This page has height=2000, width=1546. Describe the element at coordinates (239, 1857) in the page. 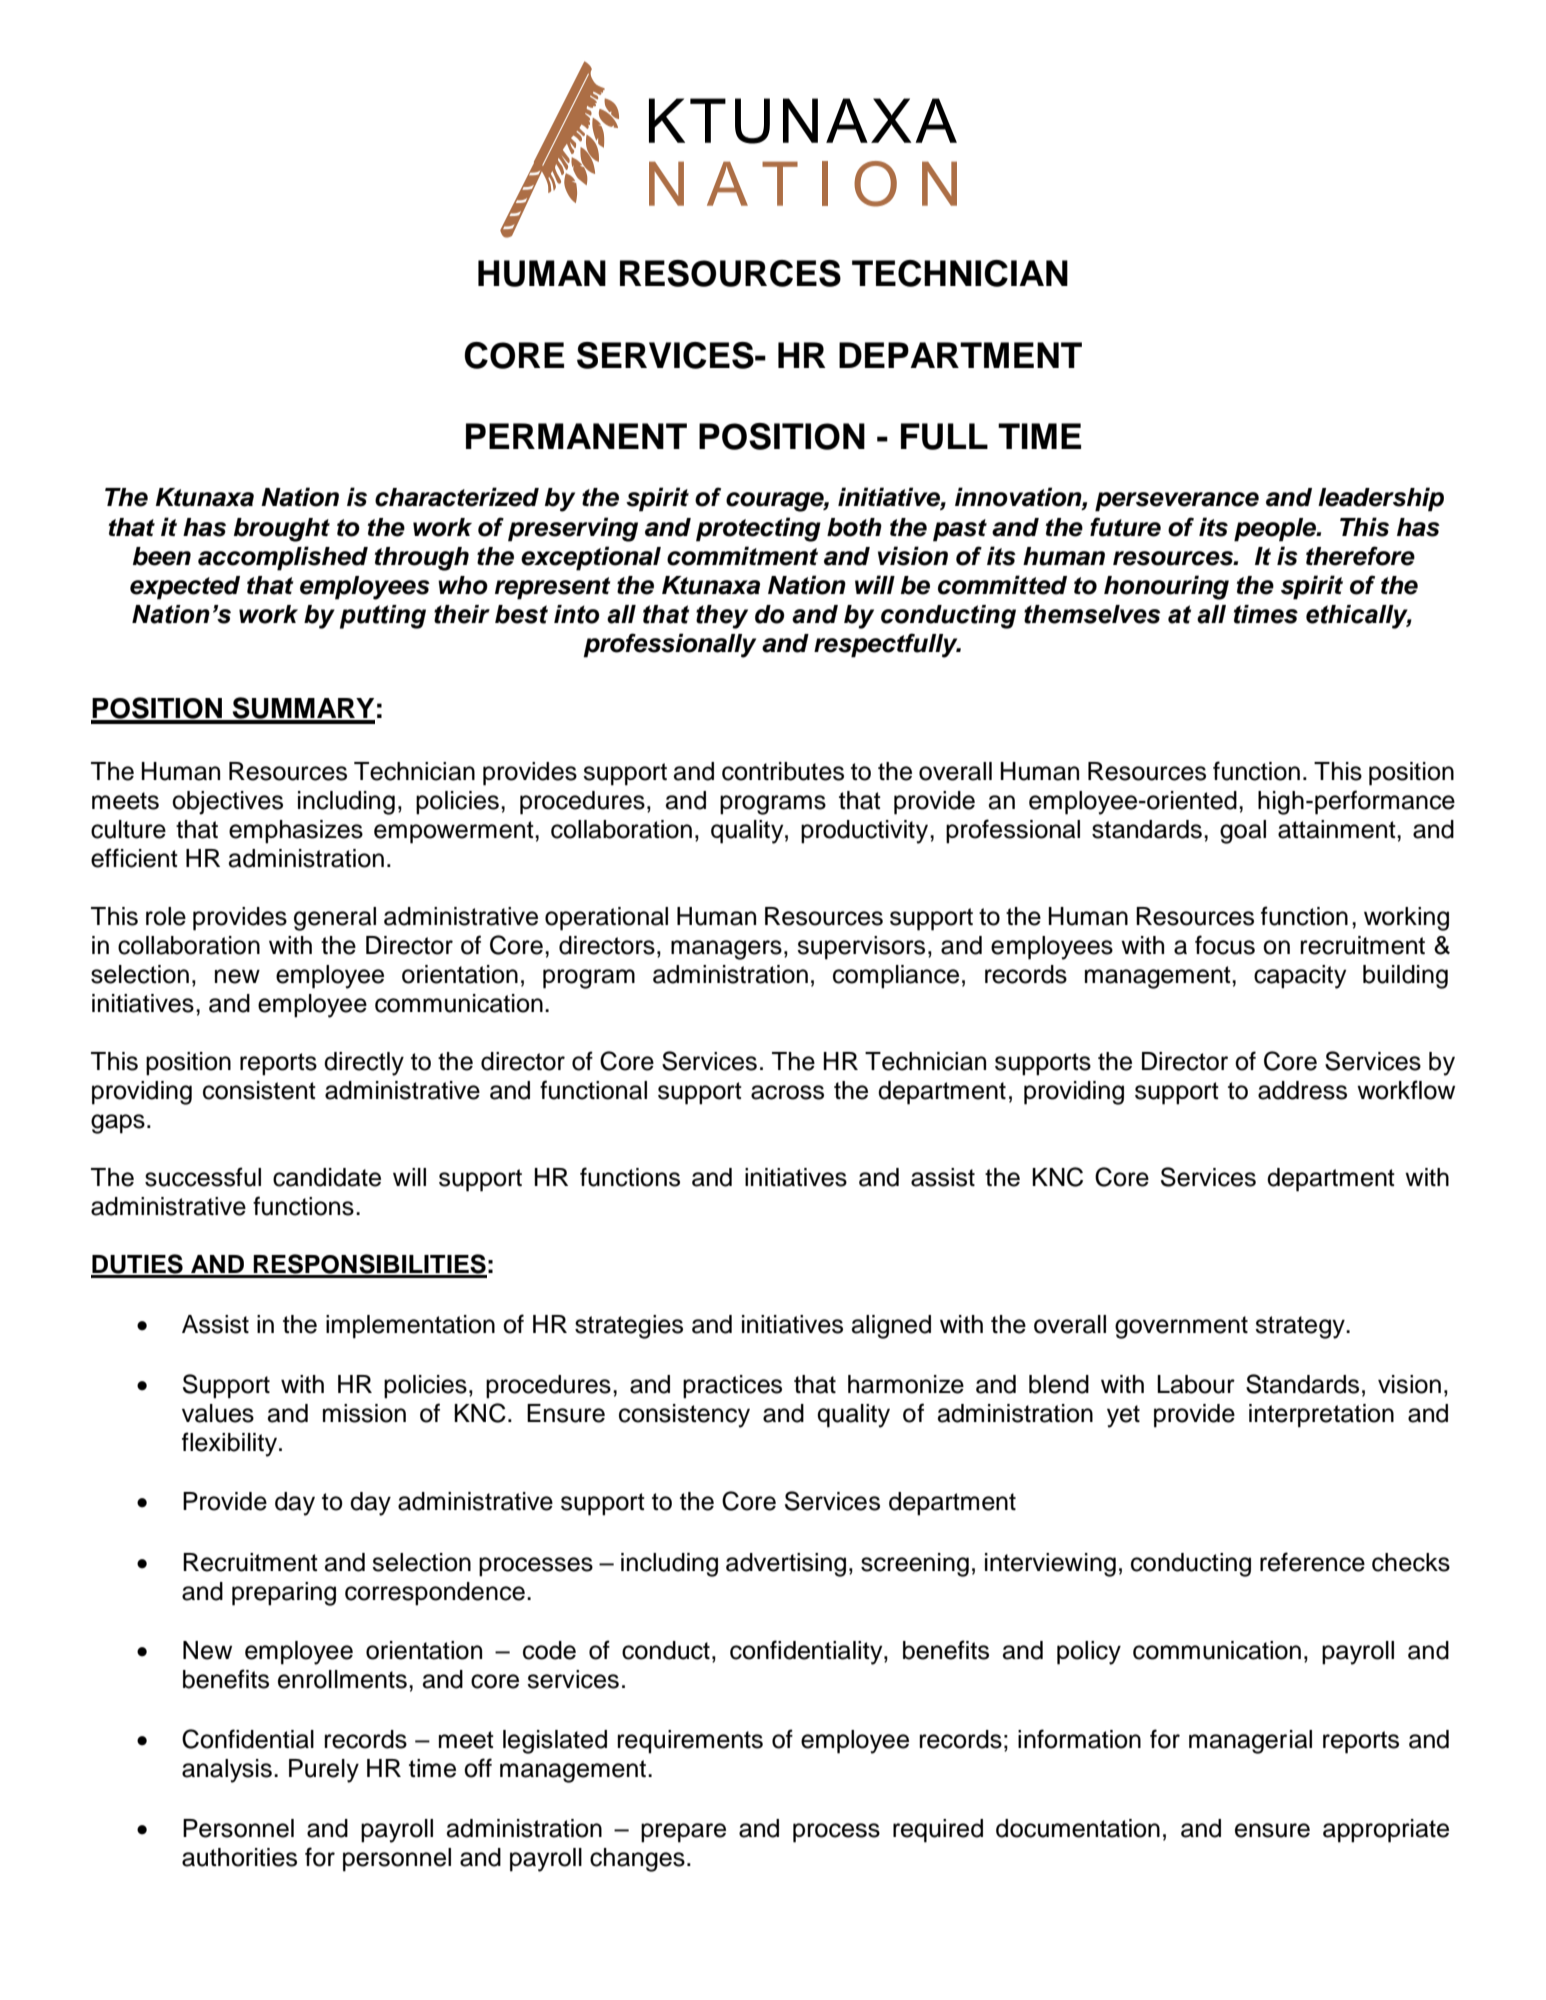

I see `authorities` at that location.
